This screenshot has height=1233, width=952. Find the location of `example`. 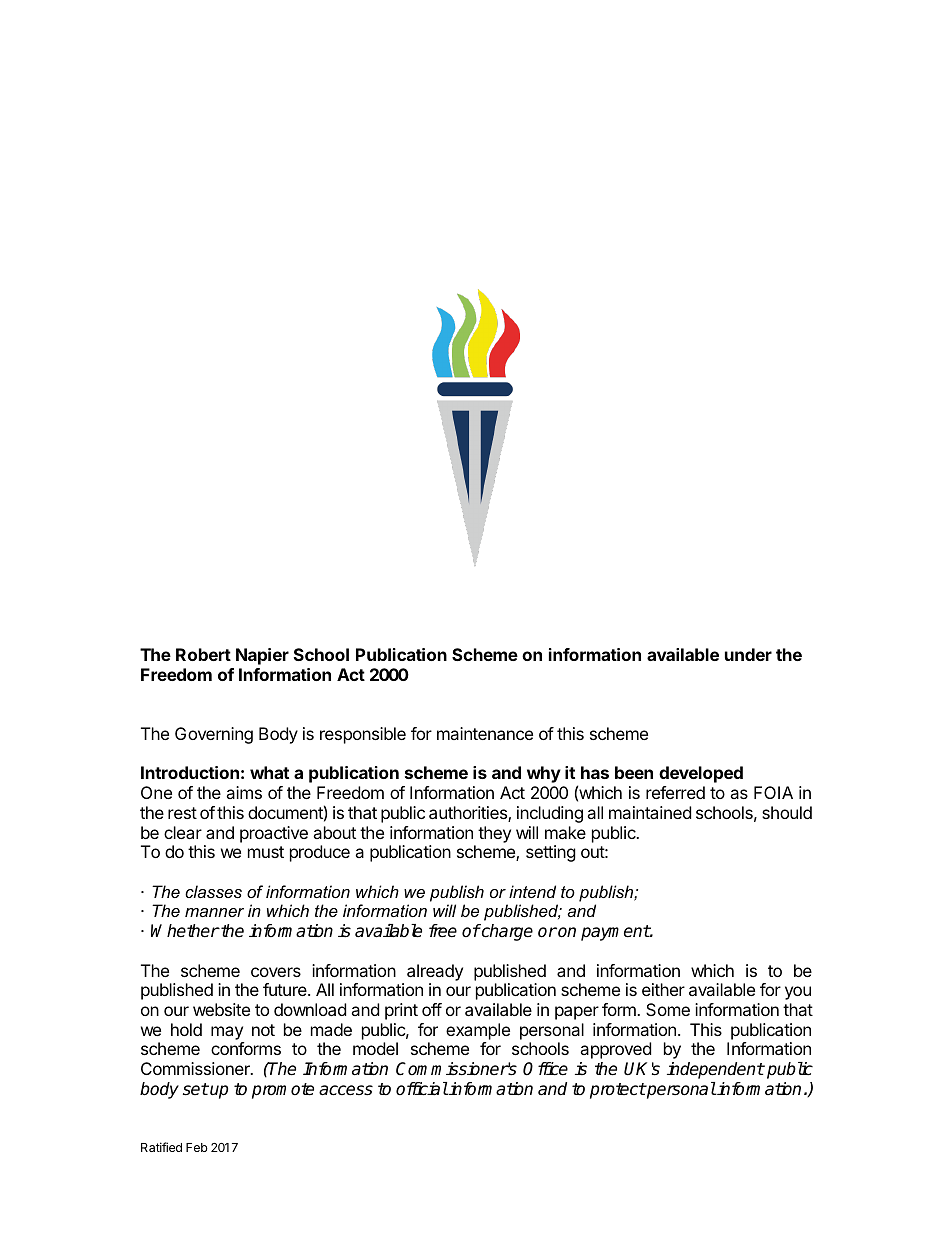

example is located at coordinates (478, 1031).
